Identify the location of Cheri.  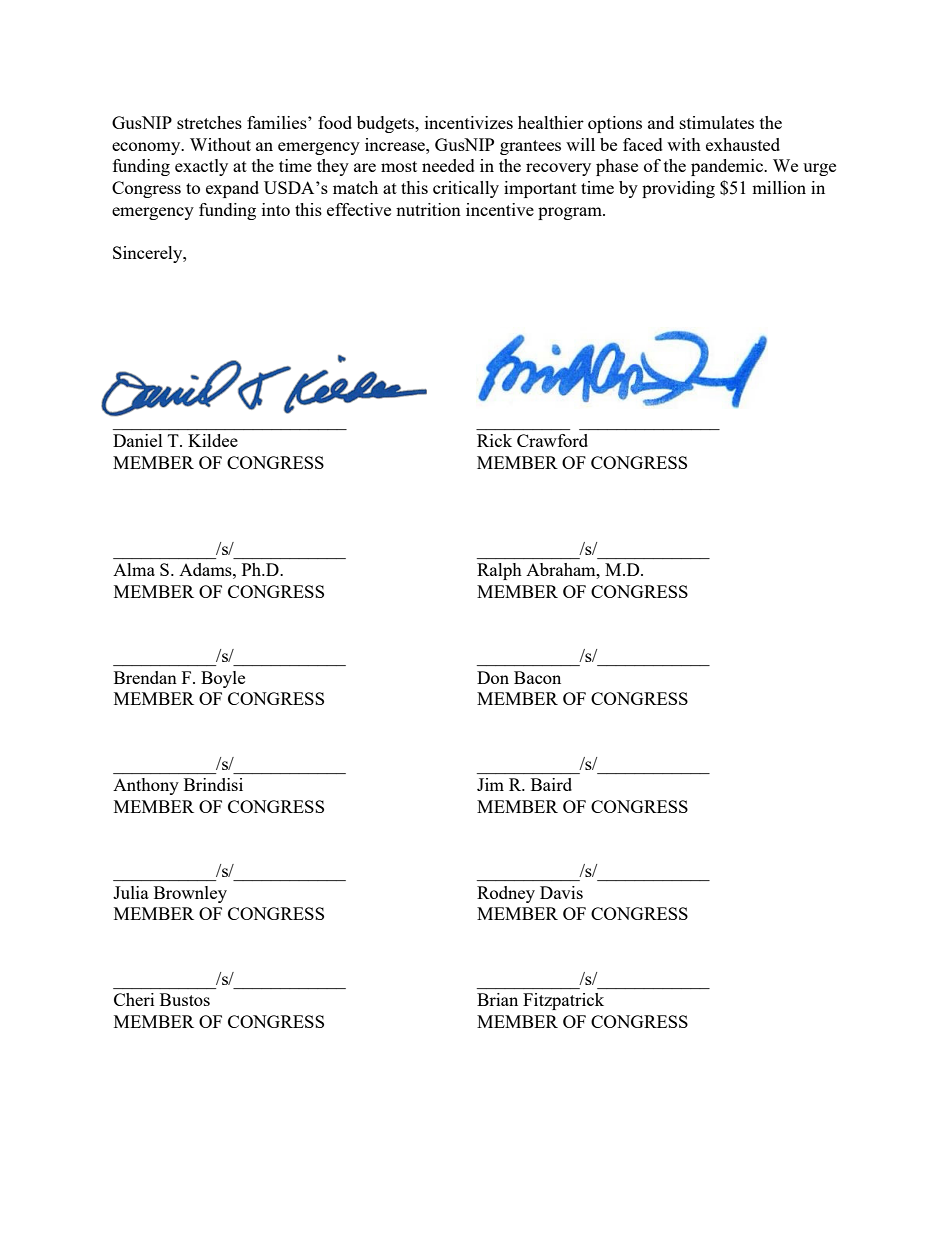
(134, 999).
